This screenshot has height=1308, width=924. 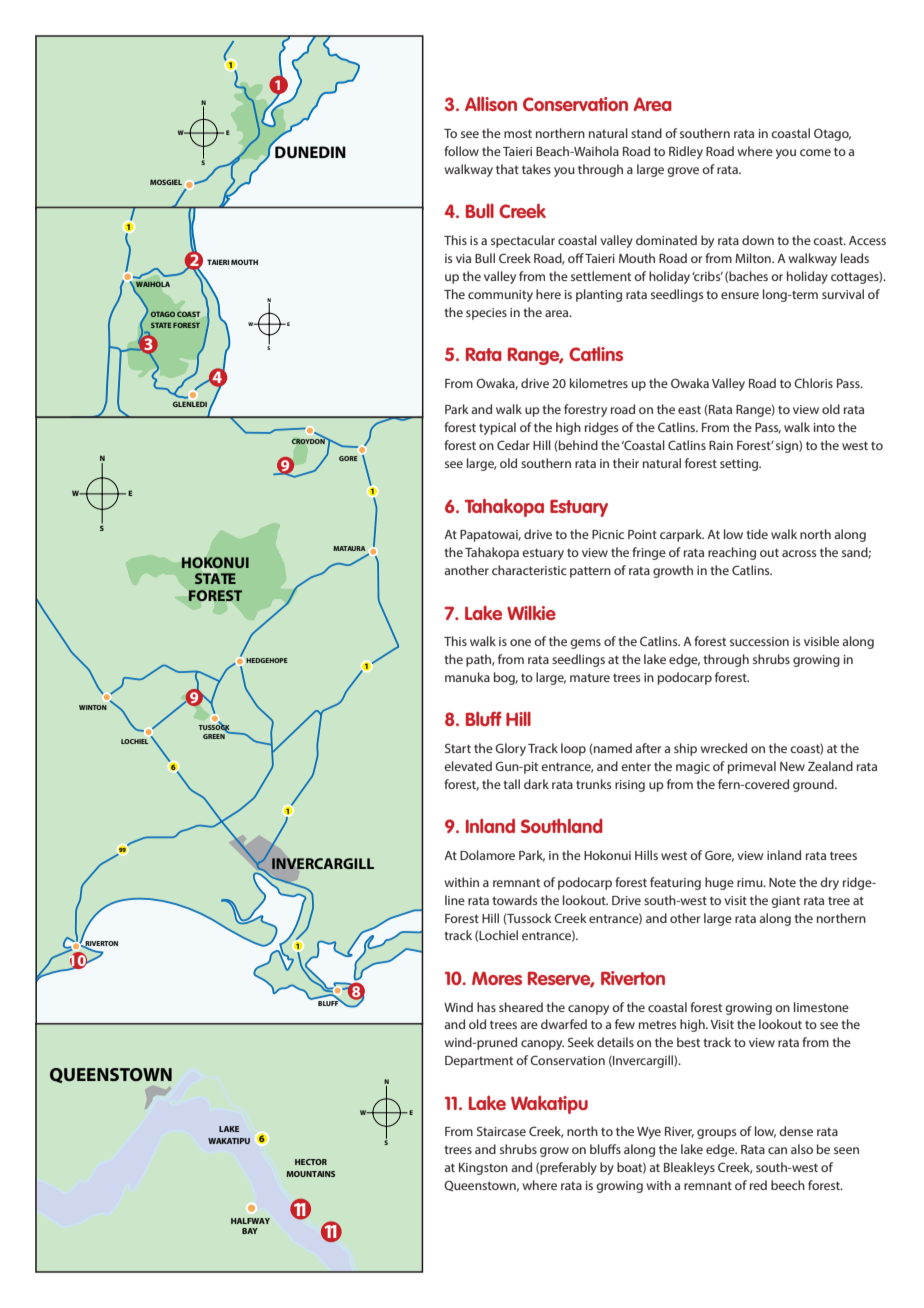 What do you see at coordinates (590, 677) in the screenshot?
I see `mature` at bounding box center [590, 677].
